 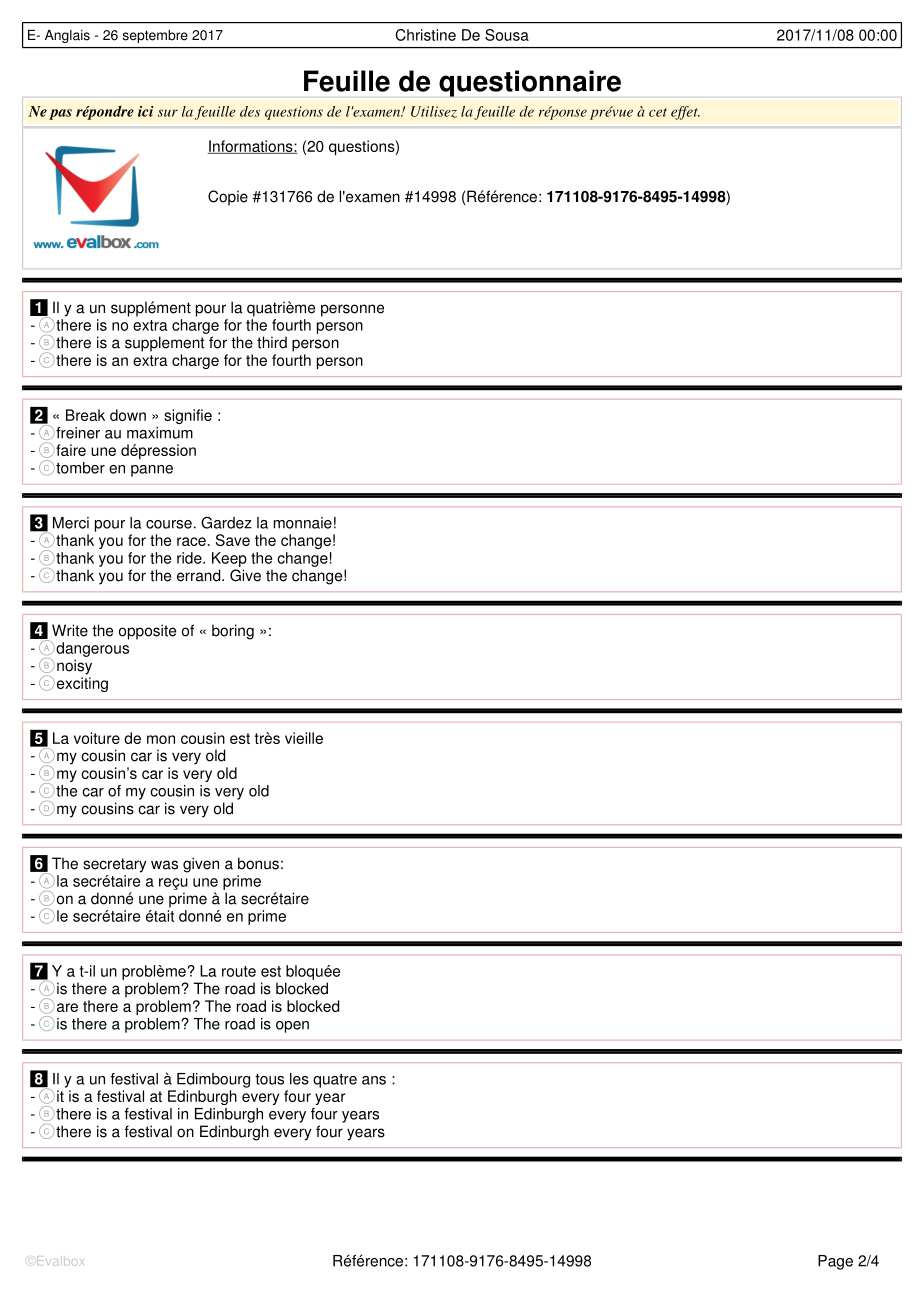 What do you see at coordinates (169, 524) in the screenshot?
I see `course` at bounding box center [169, 524].
